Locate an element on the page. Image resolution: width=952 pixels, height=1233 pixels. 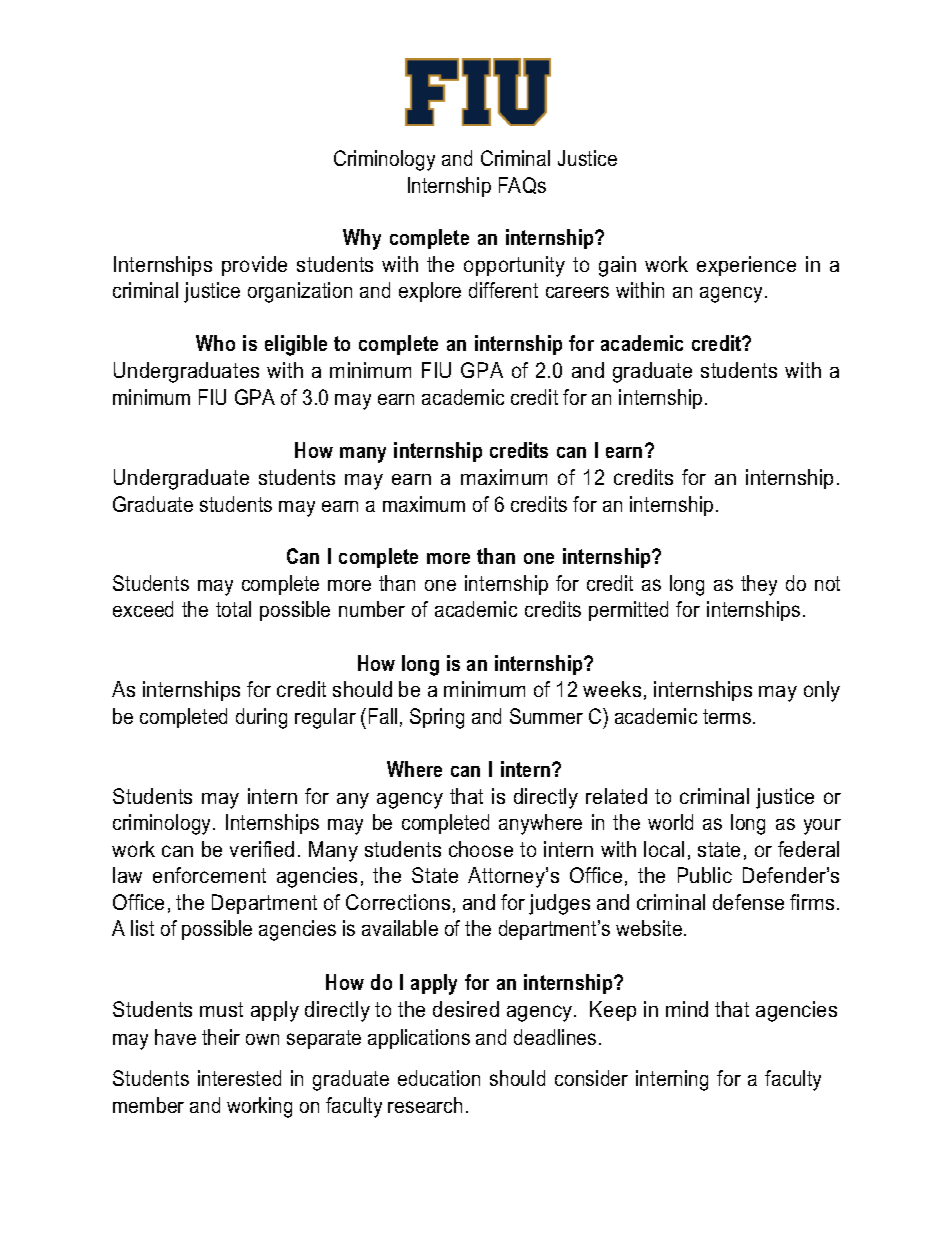
opportunity is located at coordinates (514, 266).
